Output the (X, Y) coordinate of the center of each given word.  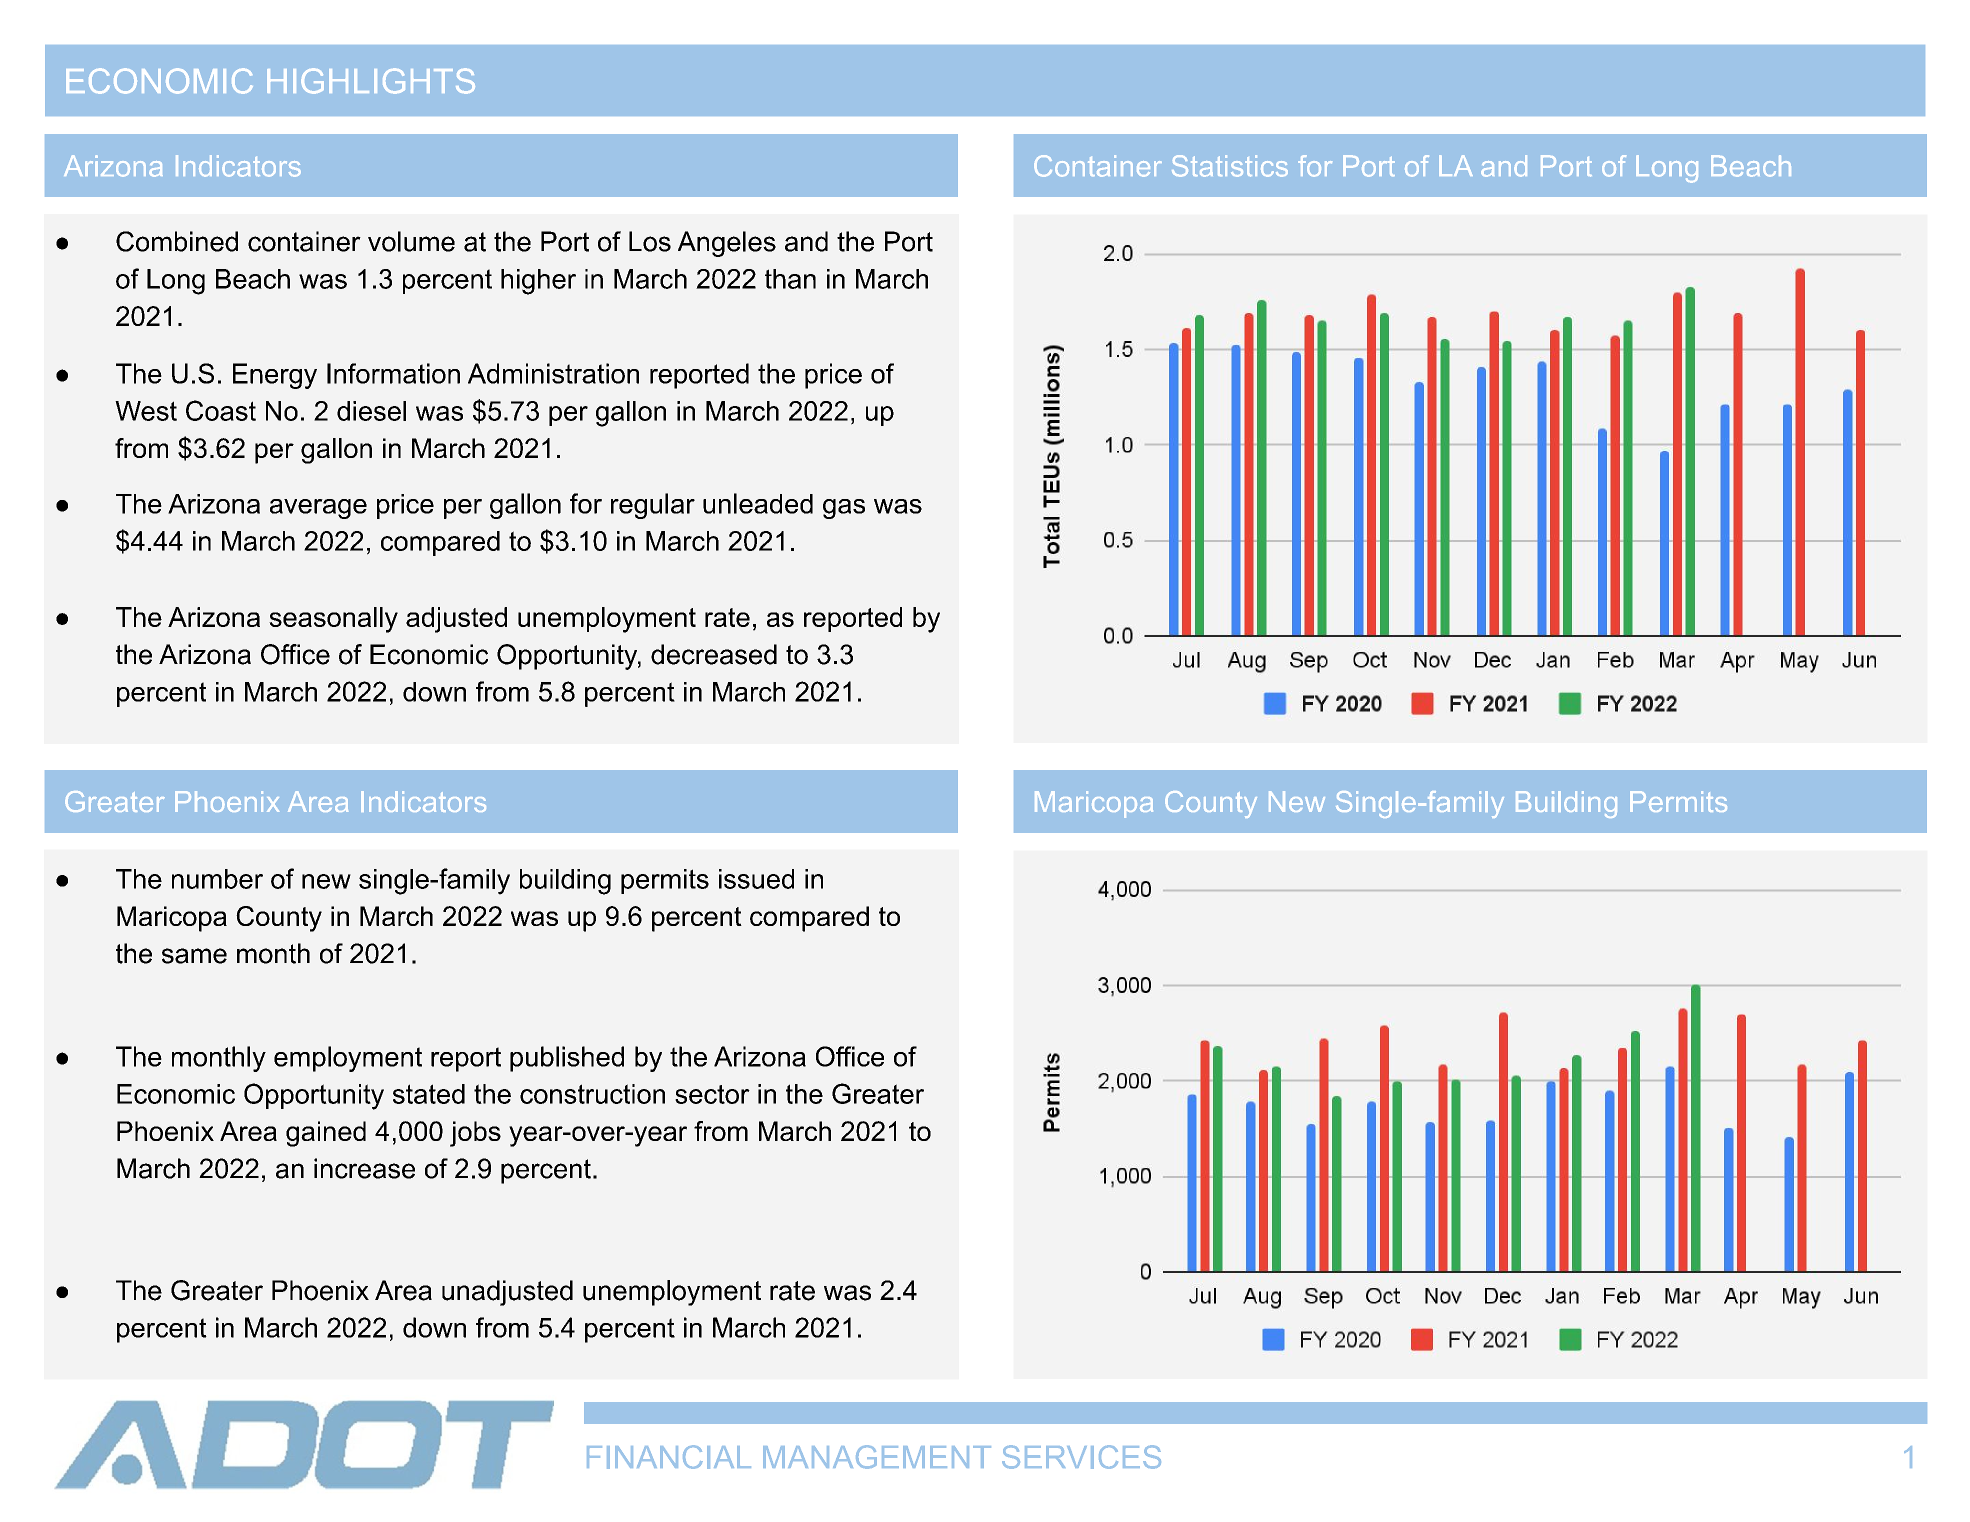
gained (326, 1134)
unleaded (758, 503)
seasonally (333, 620)
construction (592, 1094)
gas (844, 509)
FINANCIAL (669, 1457)
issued (756, 879)
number (217, 879)
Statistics (1230, 166)
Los (650, 241)
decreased (714, 654)
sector (712, 1094)
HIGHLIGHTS (371, 81)
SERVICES (1081, 1457)
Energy (275, 376)
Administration (553, 373)
